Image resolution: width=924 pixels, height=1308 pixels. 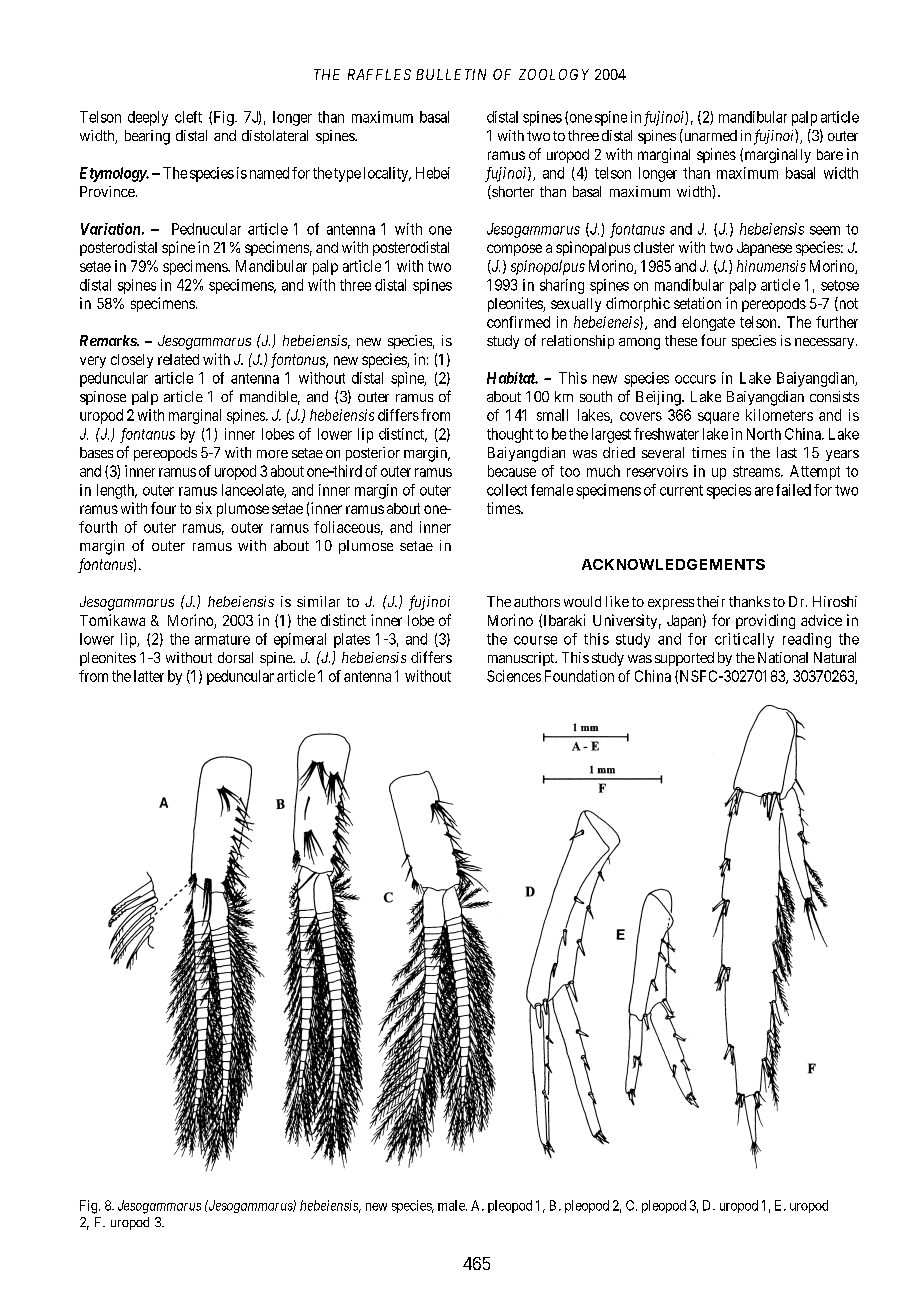 I want to click on occurs, so click(x=695, y=379).
